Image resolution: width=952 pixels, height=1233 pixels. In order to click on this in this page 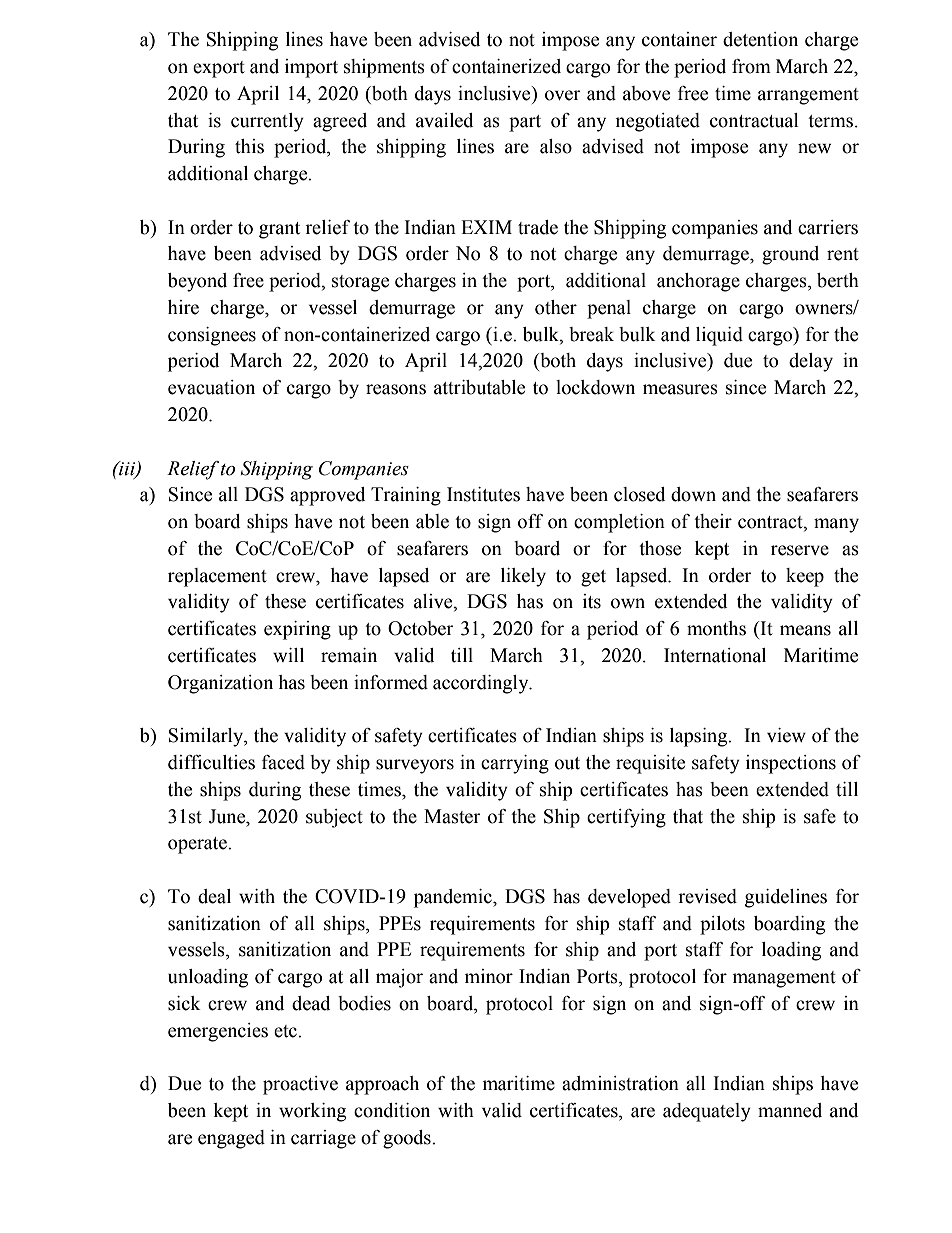, I will do `click(249, 146)`.
